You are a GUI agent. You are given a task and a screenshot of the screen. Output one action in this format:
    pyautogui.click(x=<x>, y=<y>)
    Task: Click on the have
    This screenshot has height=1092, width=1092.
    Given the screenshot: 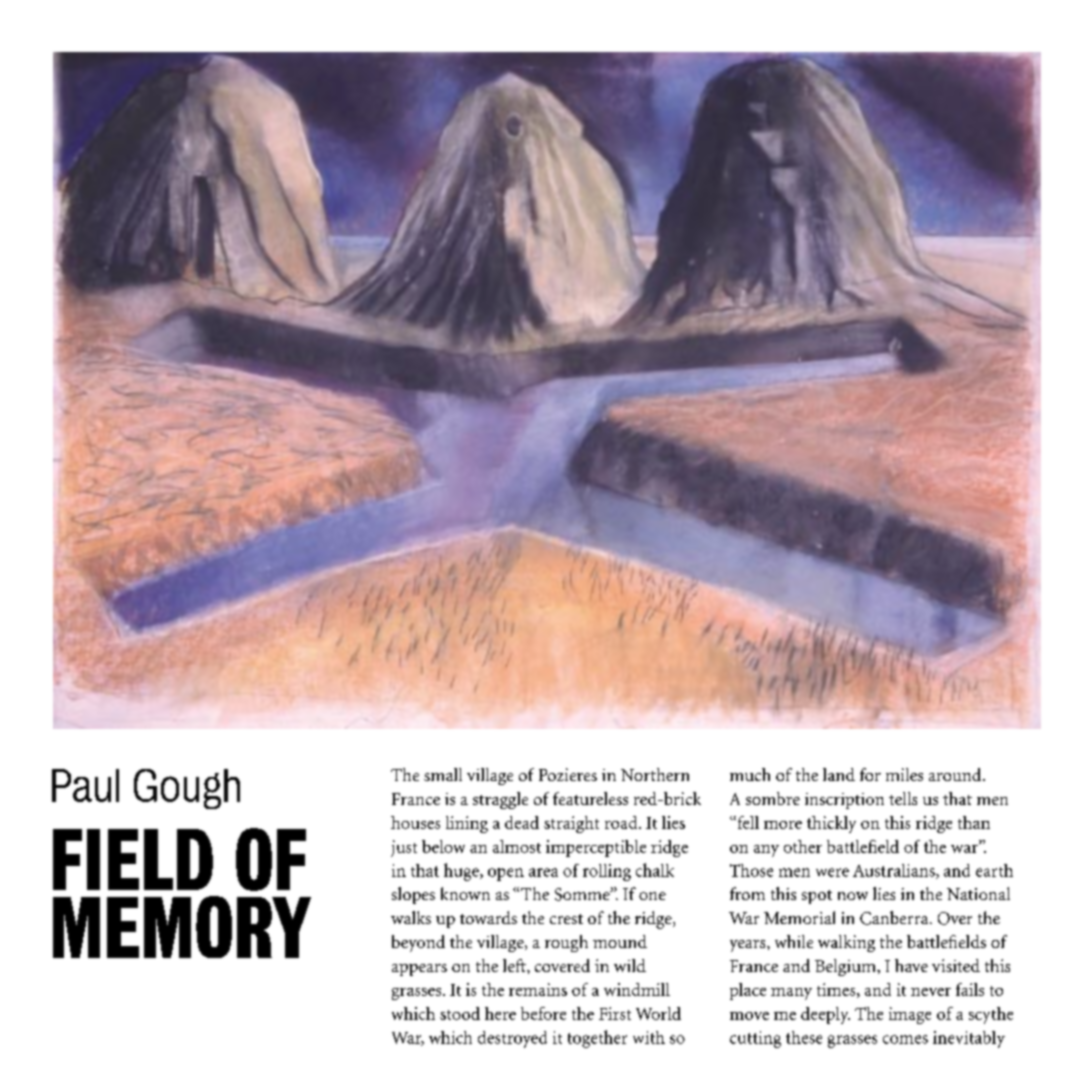 What is the action you would take?
    pyautogui.click(x=911, y=965)
